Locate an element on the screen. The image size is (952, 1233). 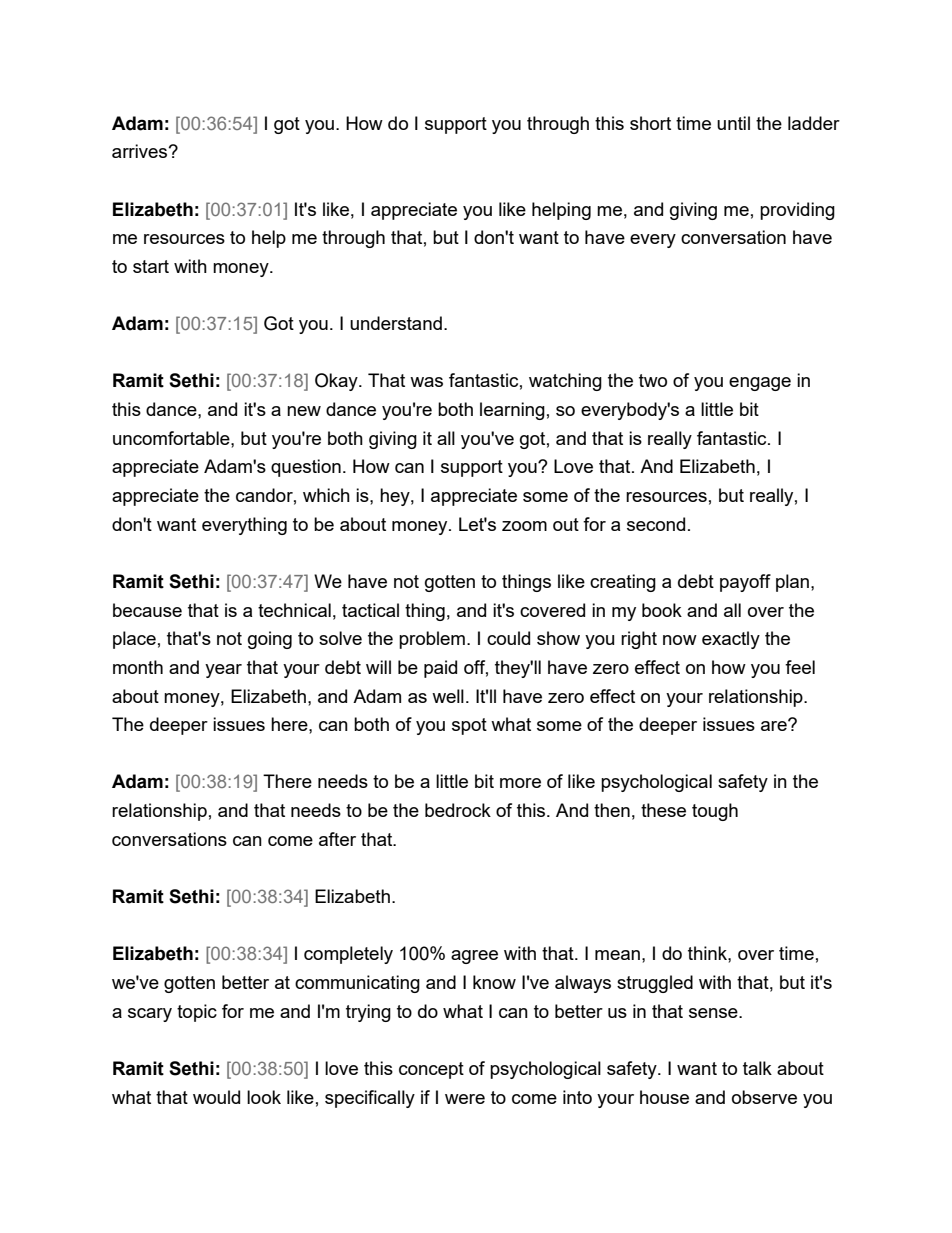
year is located at coordinates (223, 671).
